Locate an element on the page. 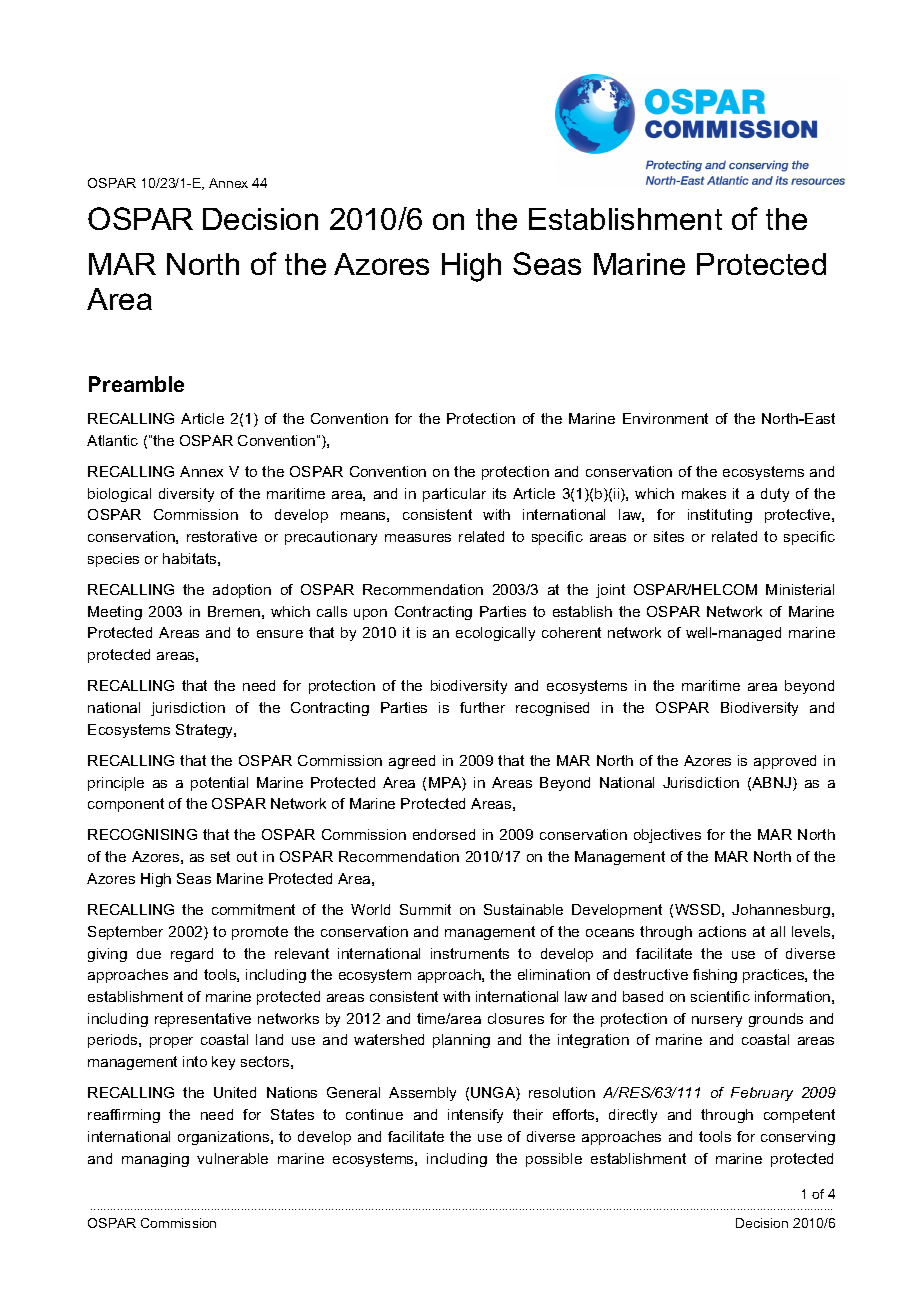 This document has height=1308, width=924. managing is located at coordinates (155, 1160).
